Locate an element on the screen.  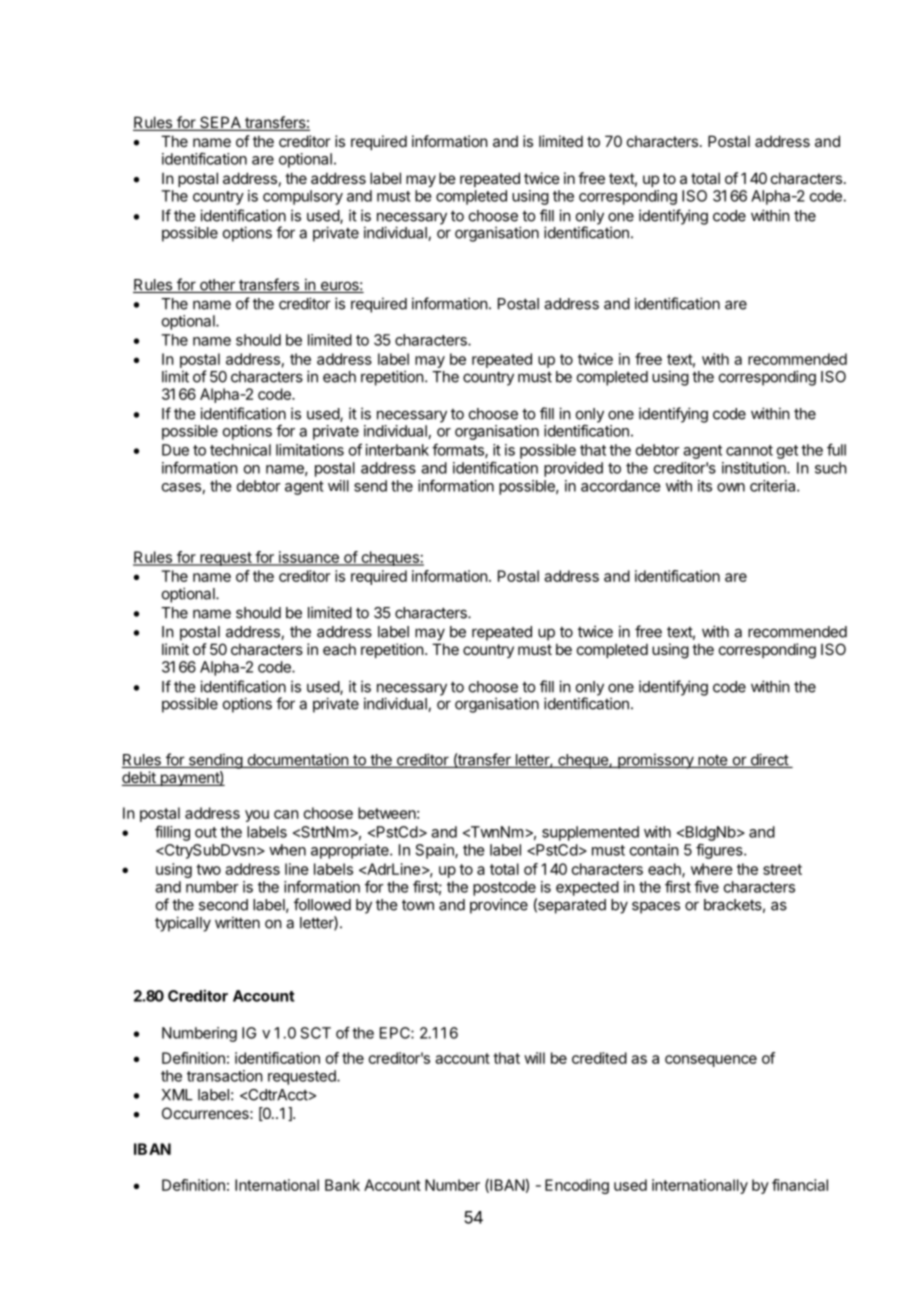
compulsory is located at coordinates (303, 197).
